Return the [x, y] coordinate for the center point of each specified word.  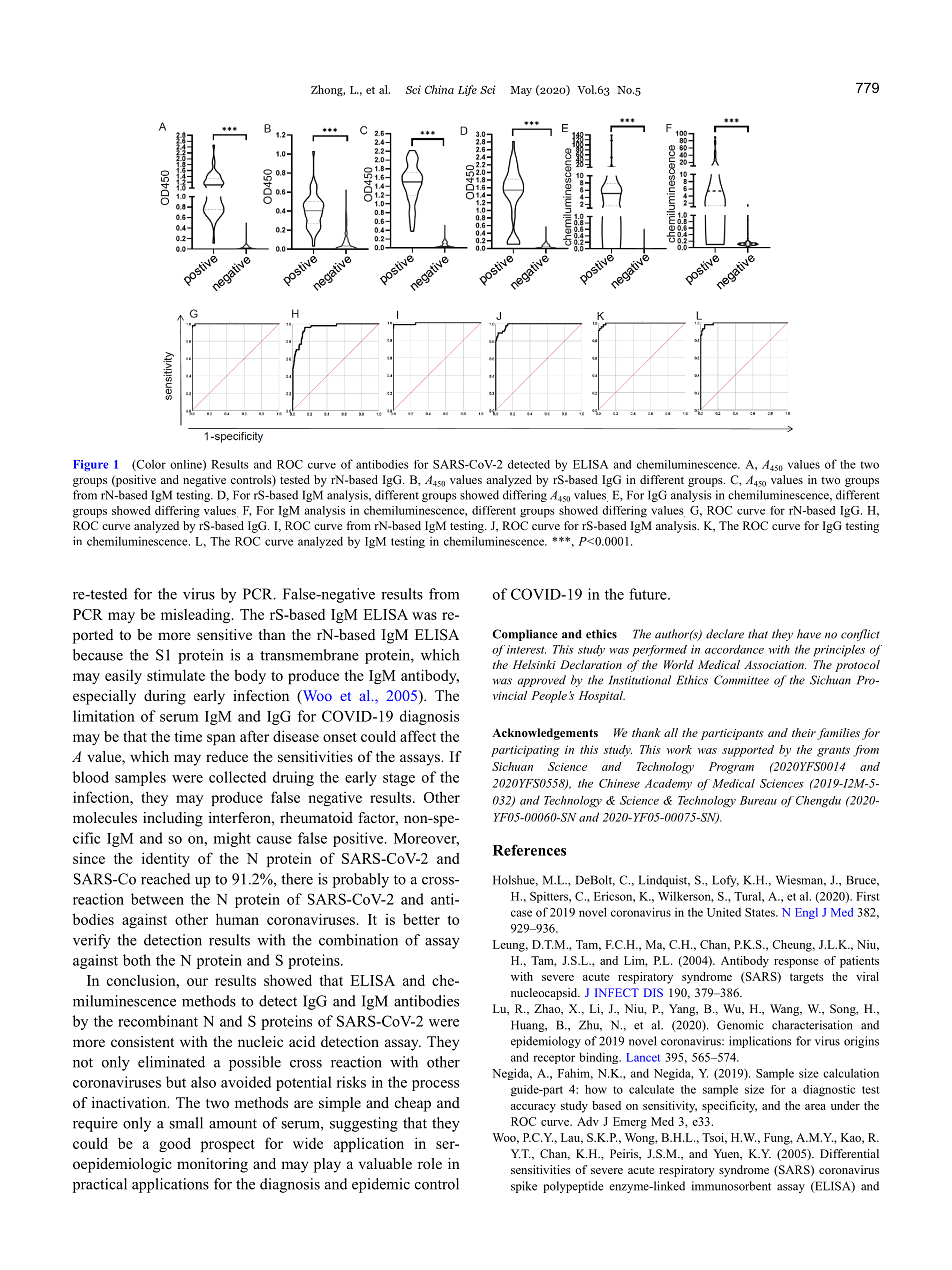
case [521, 913]
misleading [197, 615]
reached [165, 879]
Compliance [525, 635]
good [175, 1144]
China [439, 89]
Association [775, 664]
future [649, 594]
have [809, 634]
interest [526, 649]
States [761, 912]
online [187, 465]
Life [467, 90]
